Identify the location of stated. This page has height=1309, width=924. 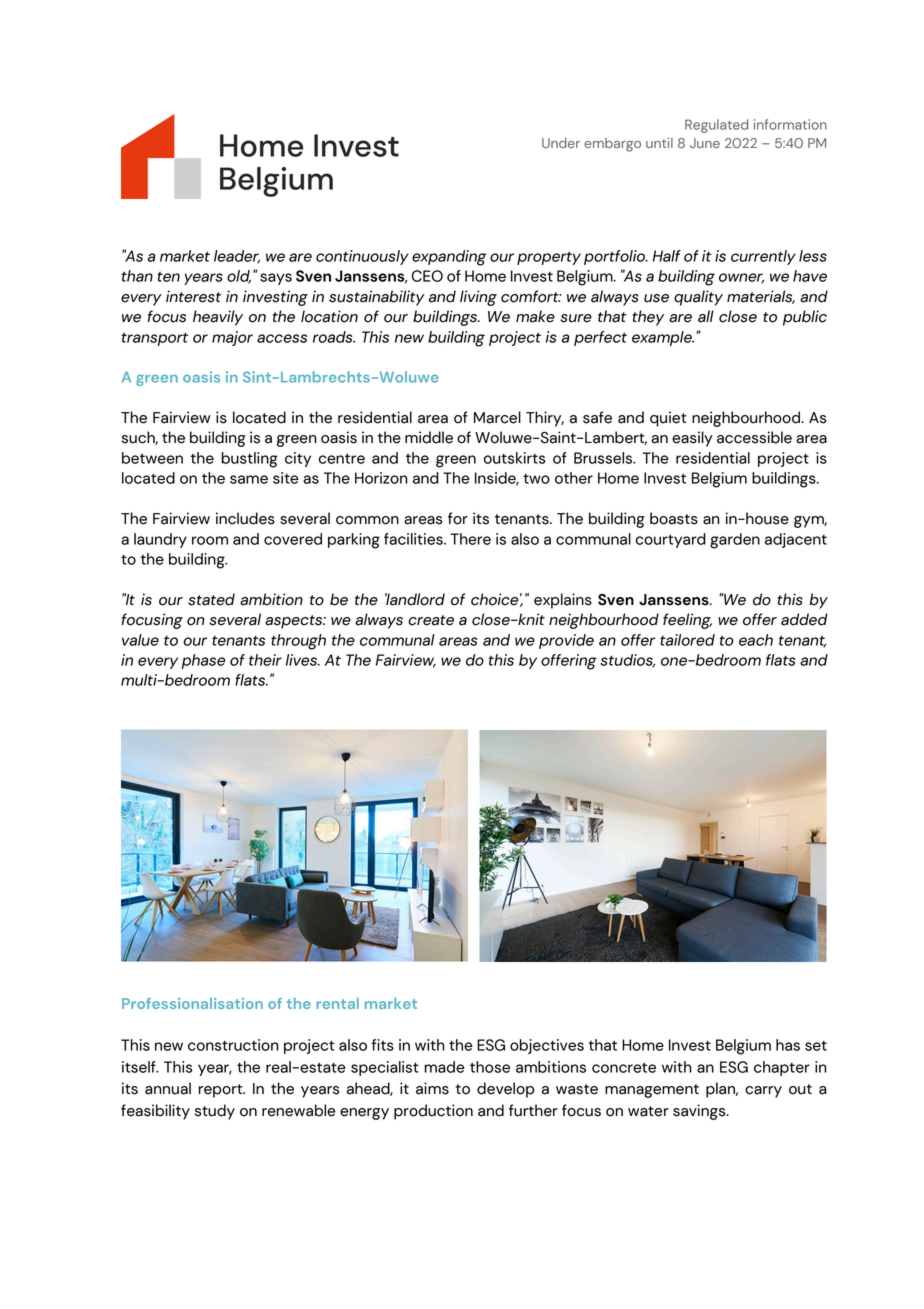
(211, 599).
